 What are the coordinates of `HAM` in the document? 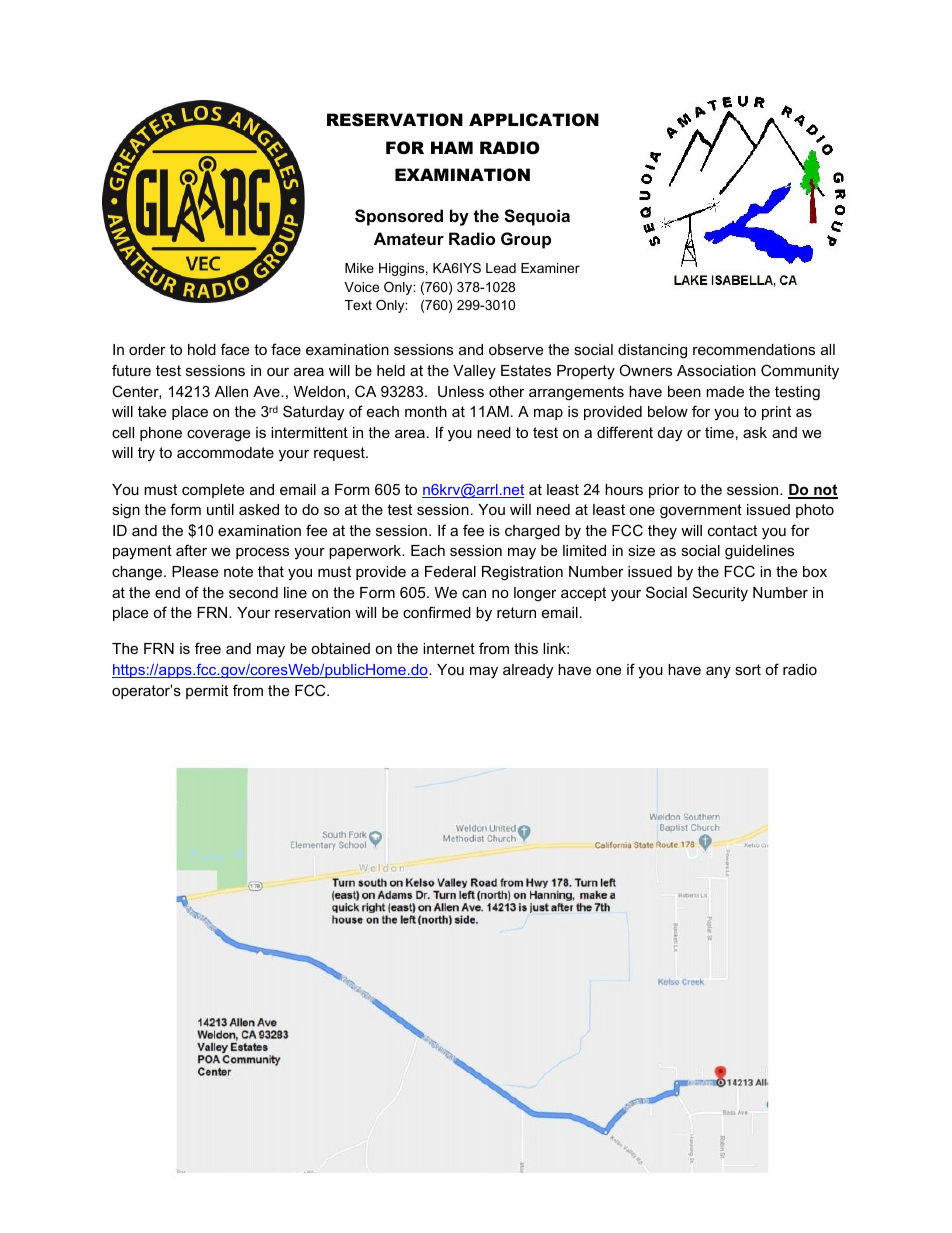 It's located at (452, 147).
